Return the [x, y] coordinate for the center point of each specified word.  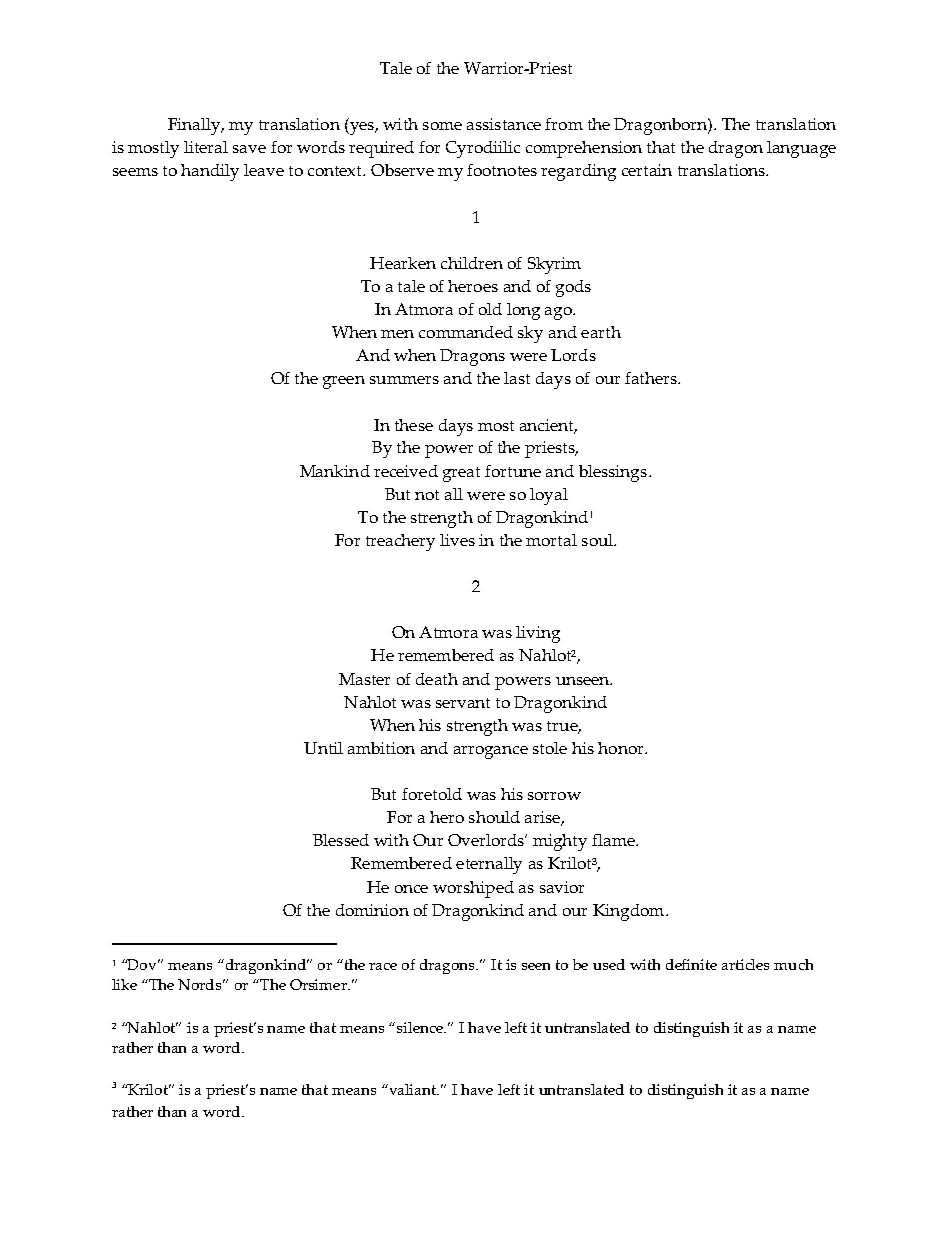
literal [206, 147]
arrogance [491, 752]
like [124, 984]
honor [622, 748]
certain [647, 170]
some [442, 126]
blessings [614, 473]
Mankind [335, 471]
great [461, 474]
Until [323, 748]
